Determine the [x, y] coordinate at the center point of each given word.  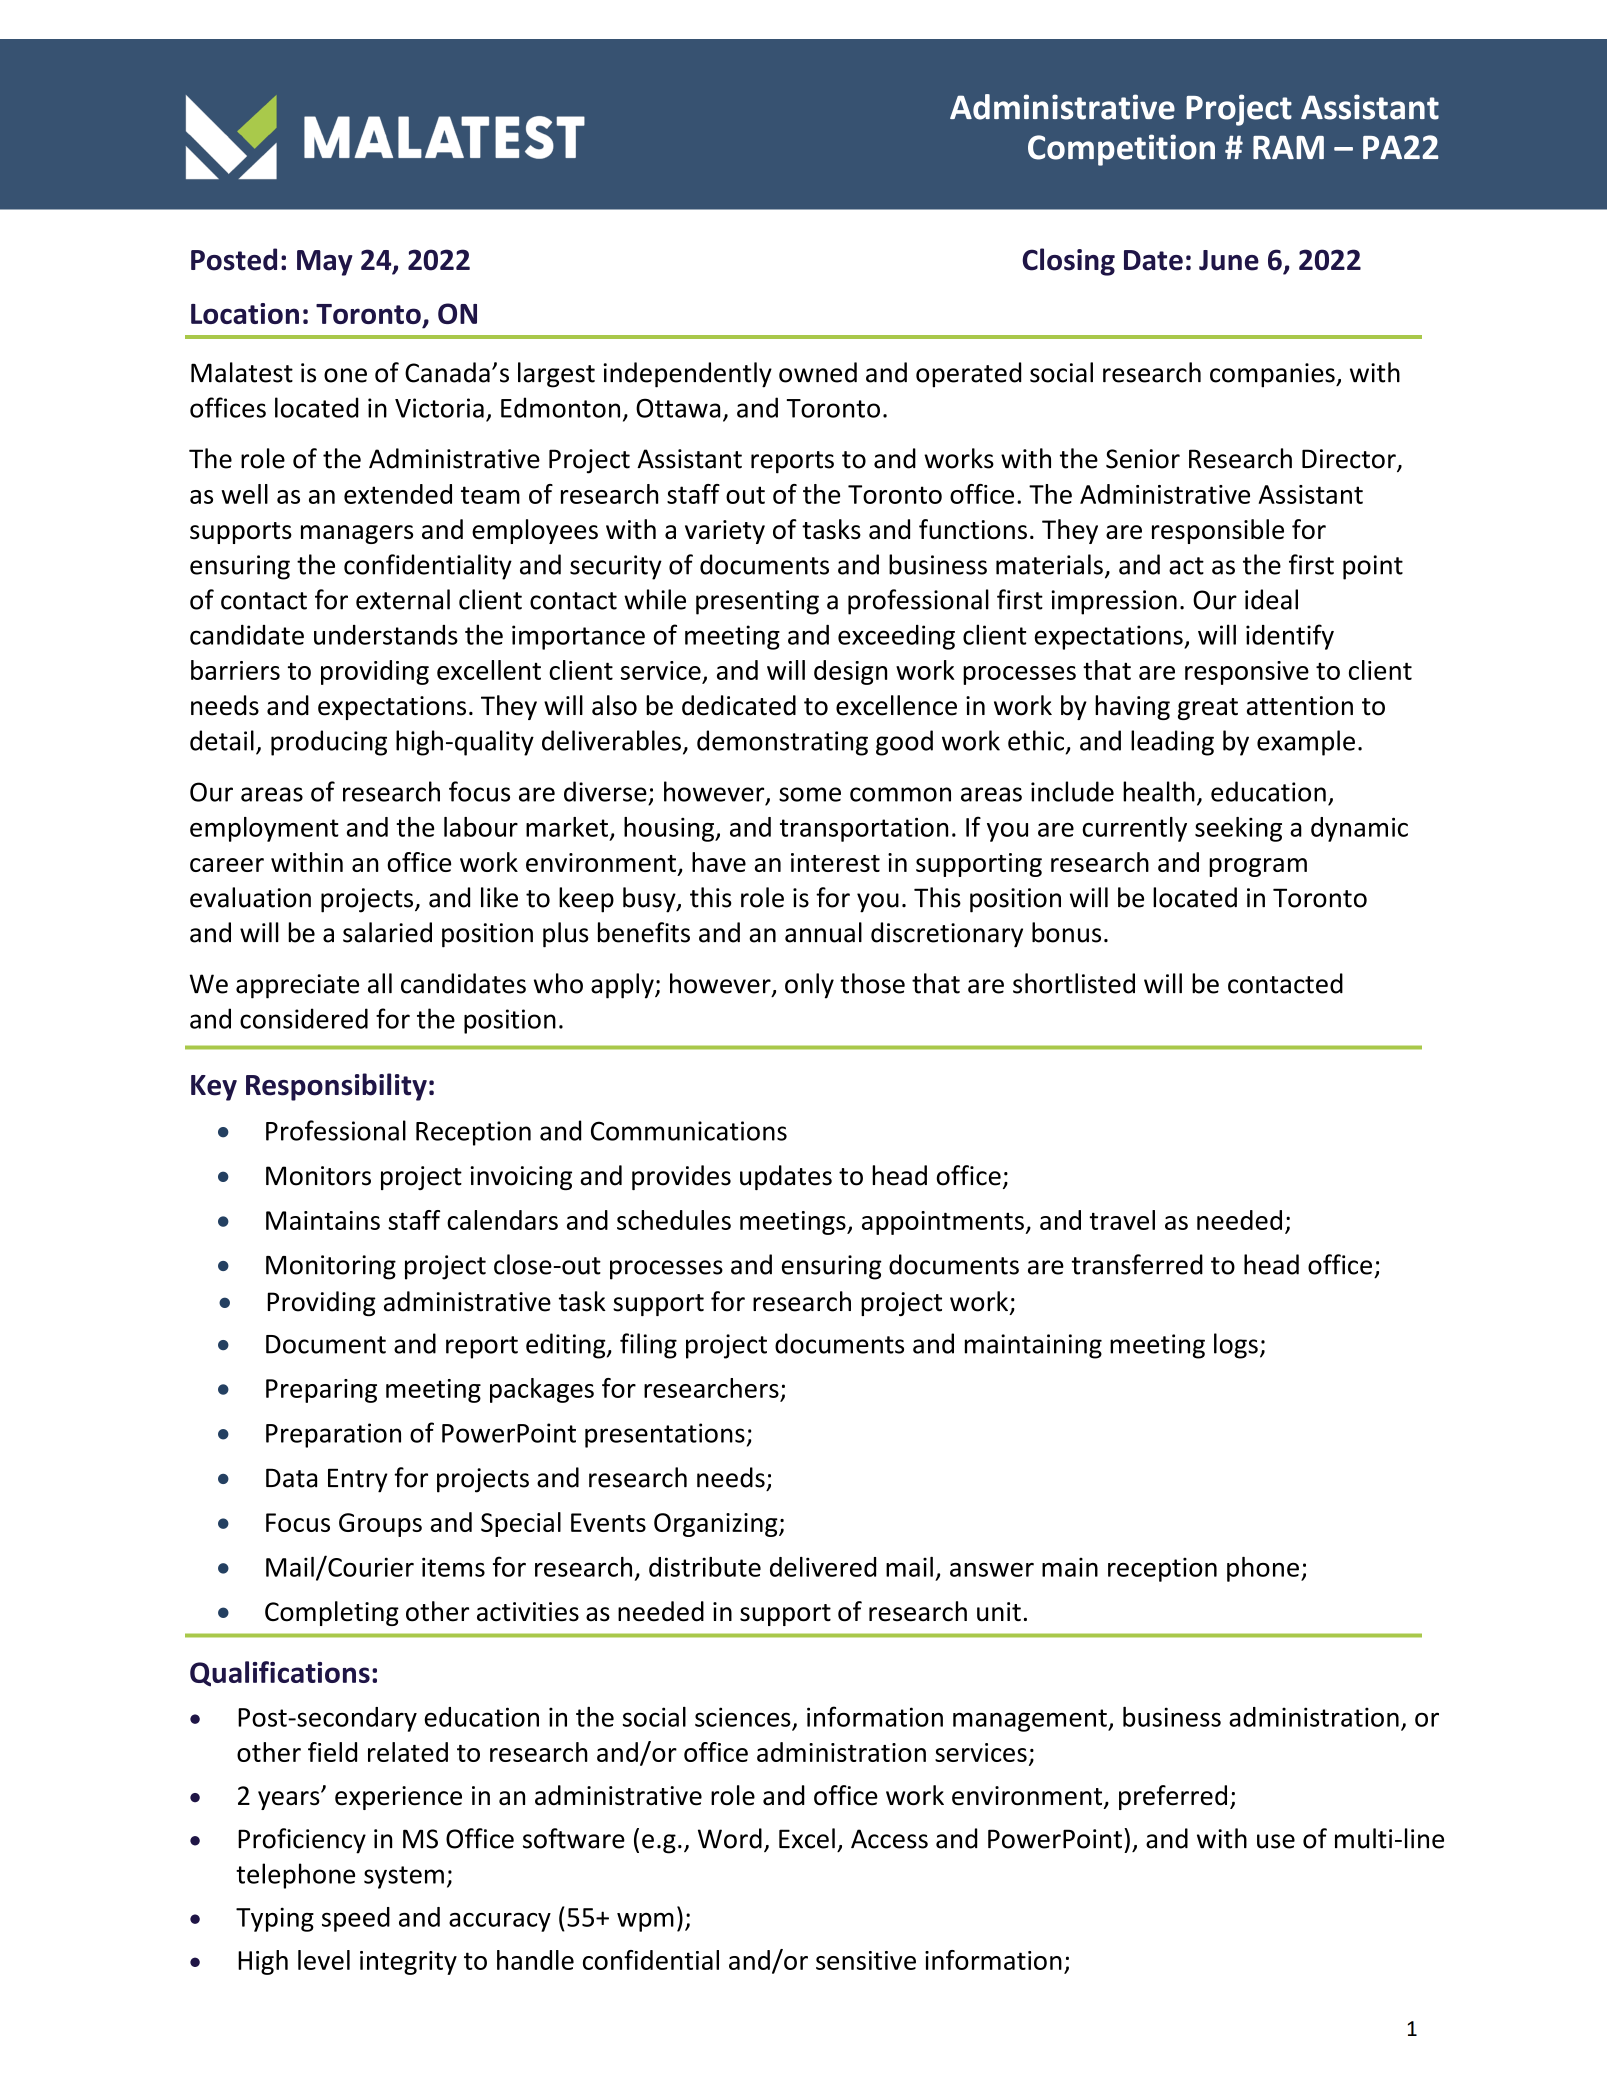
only [809, 986]
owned [818, 372]
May [325, 263]
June [1229, 260]
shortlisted [1074, 983]
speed [356, 1919]
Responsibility [336, 1087]
